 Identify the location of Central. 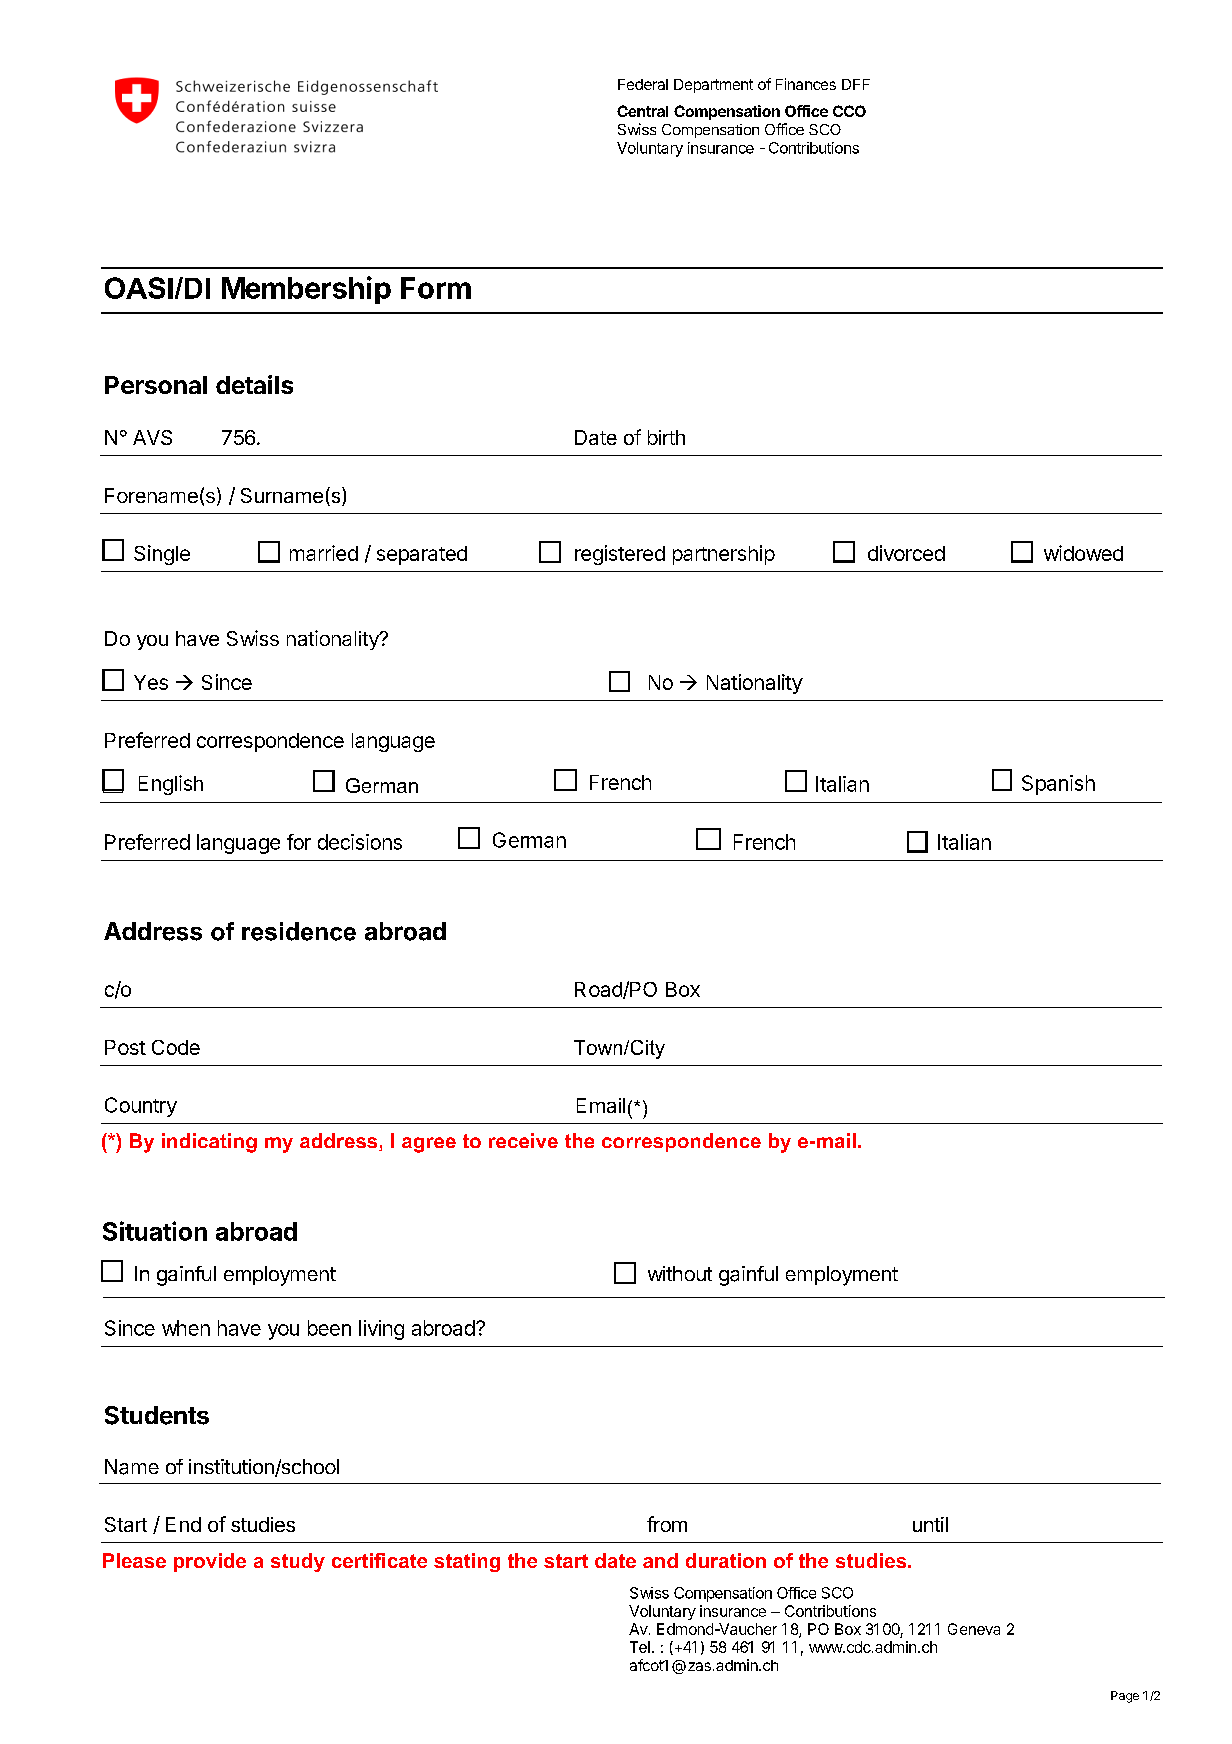
(642, 111).
